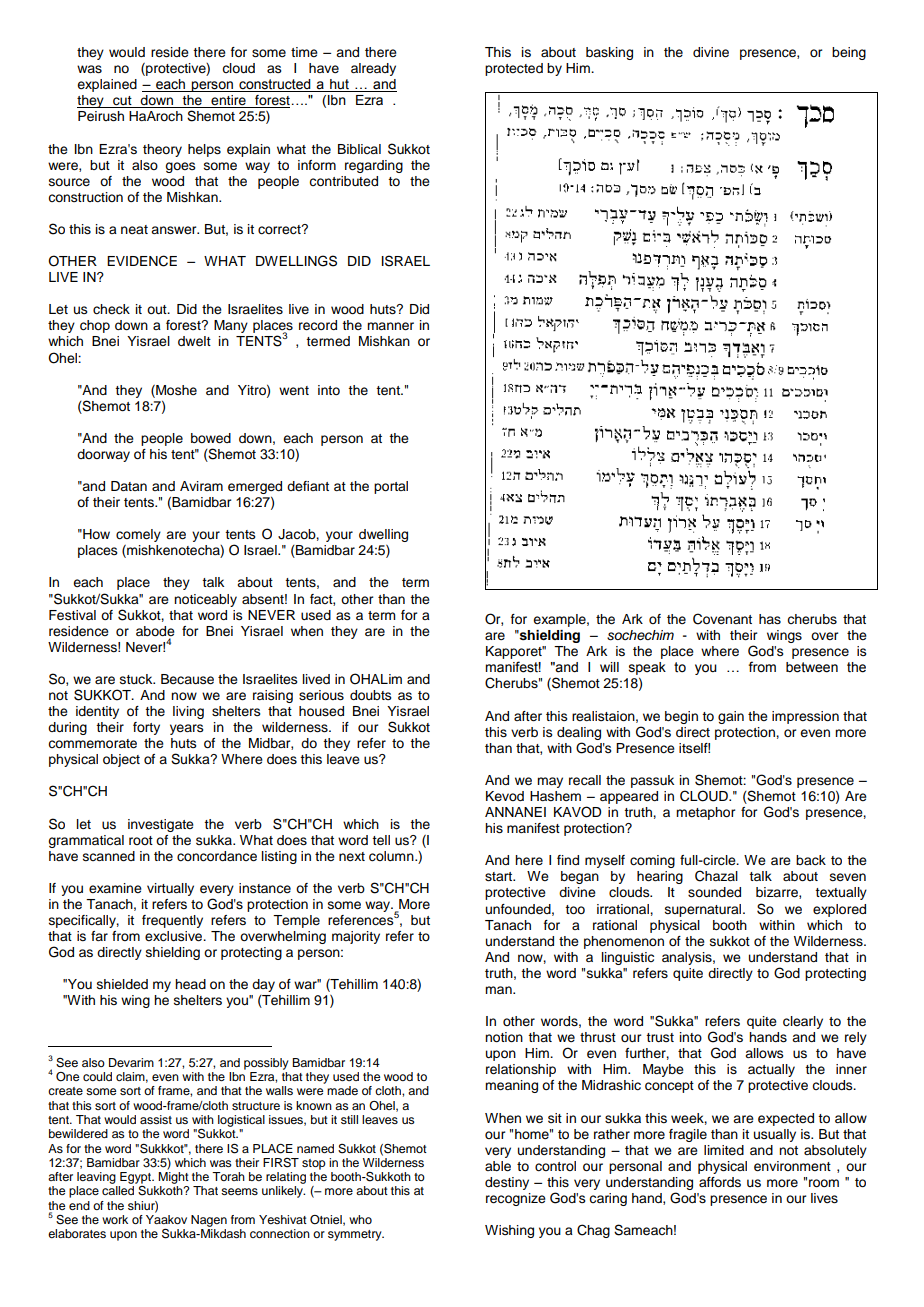 The image size is (924, 1307). I want to click on doorway, so click(103, 455).
